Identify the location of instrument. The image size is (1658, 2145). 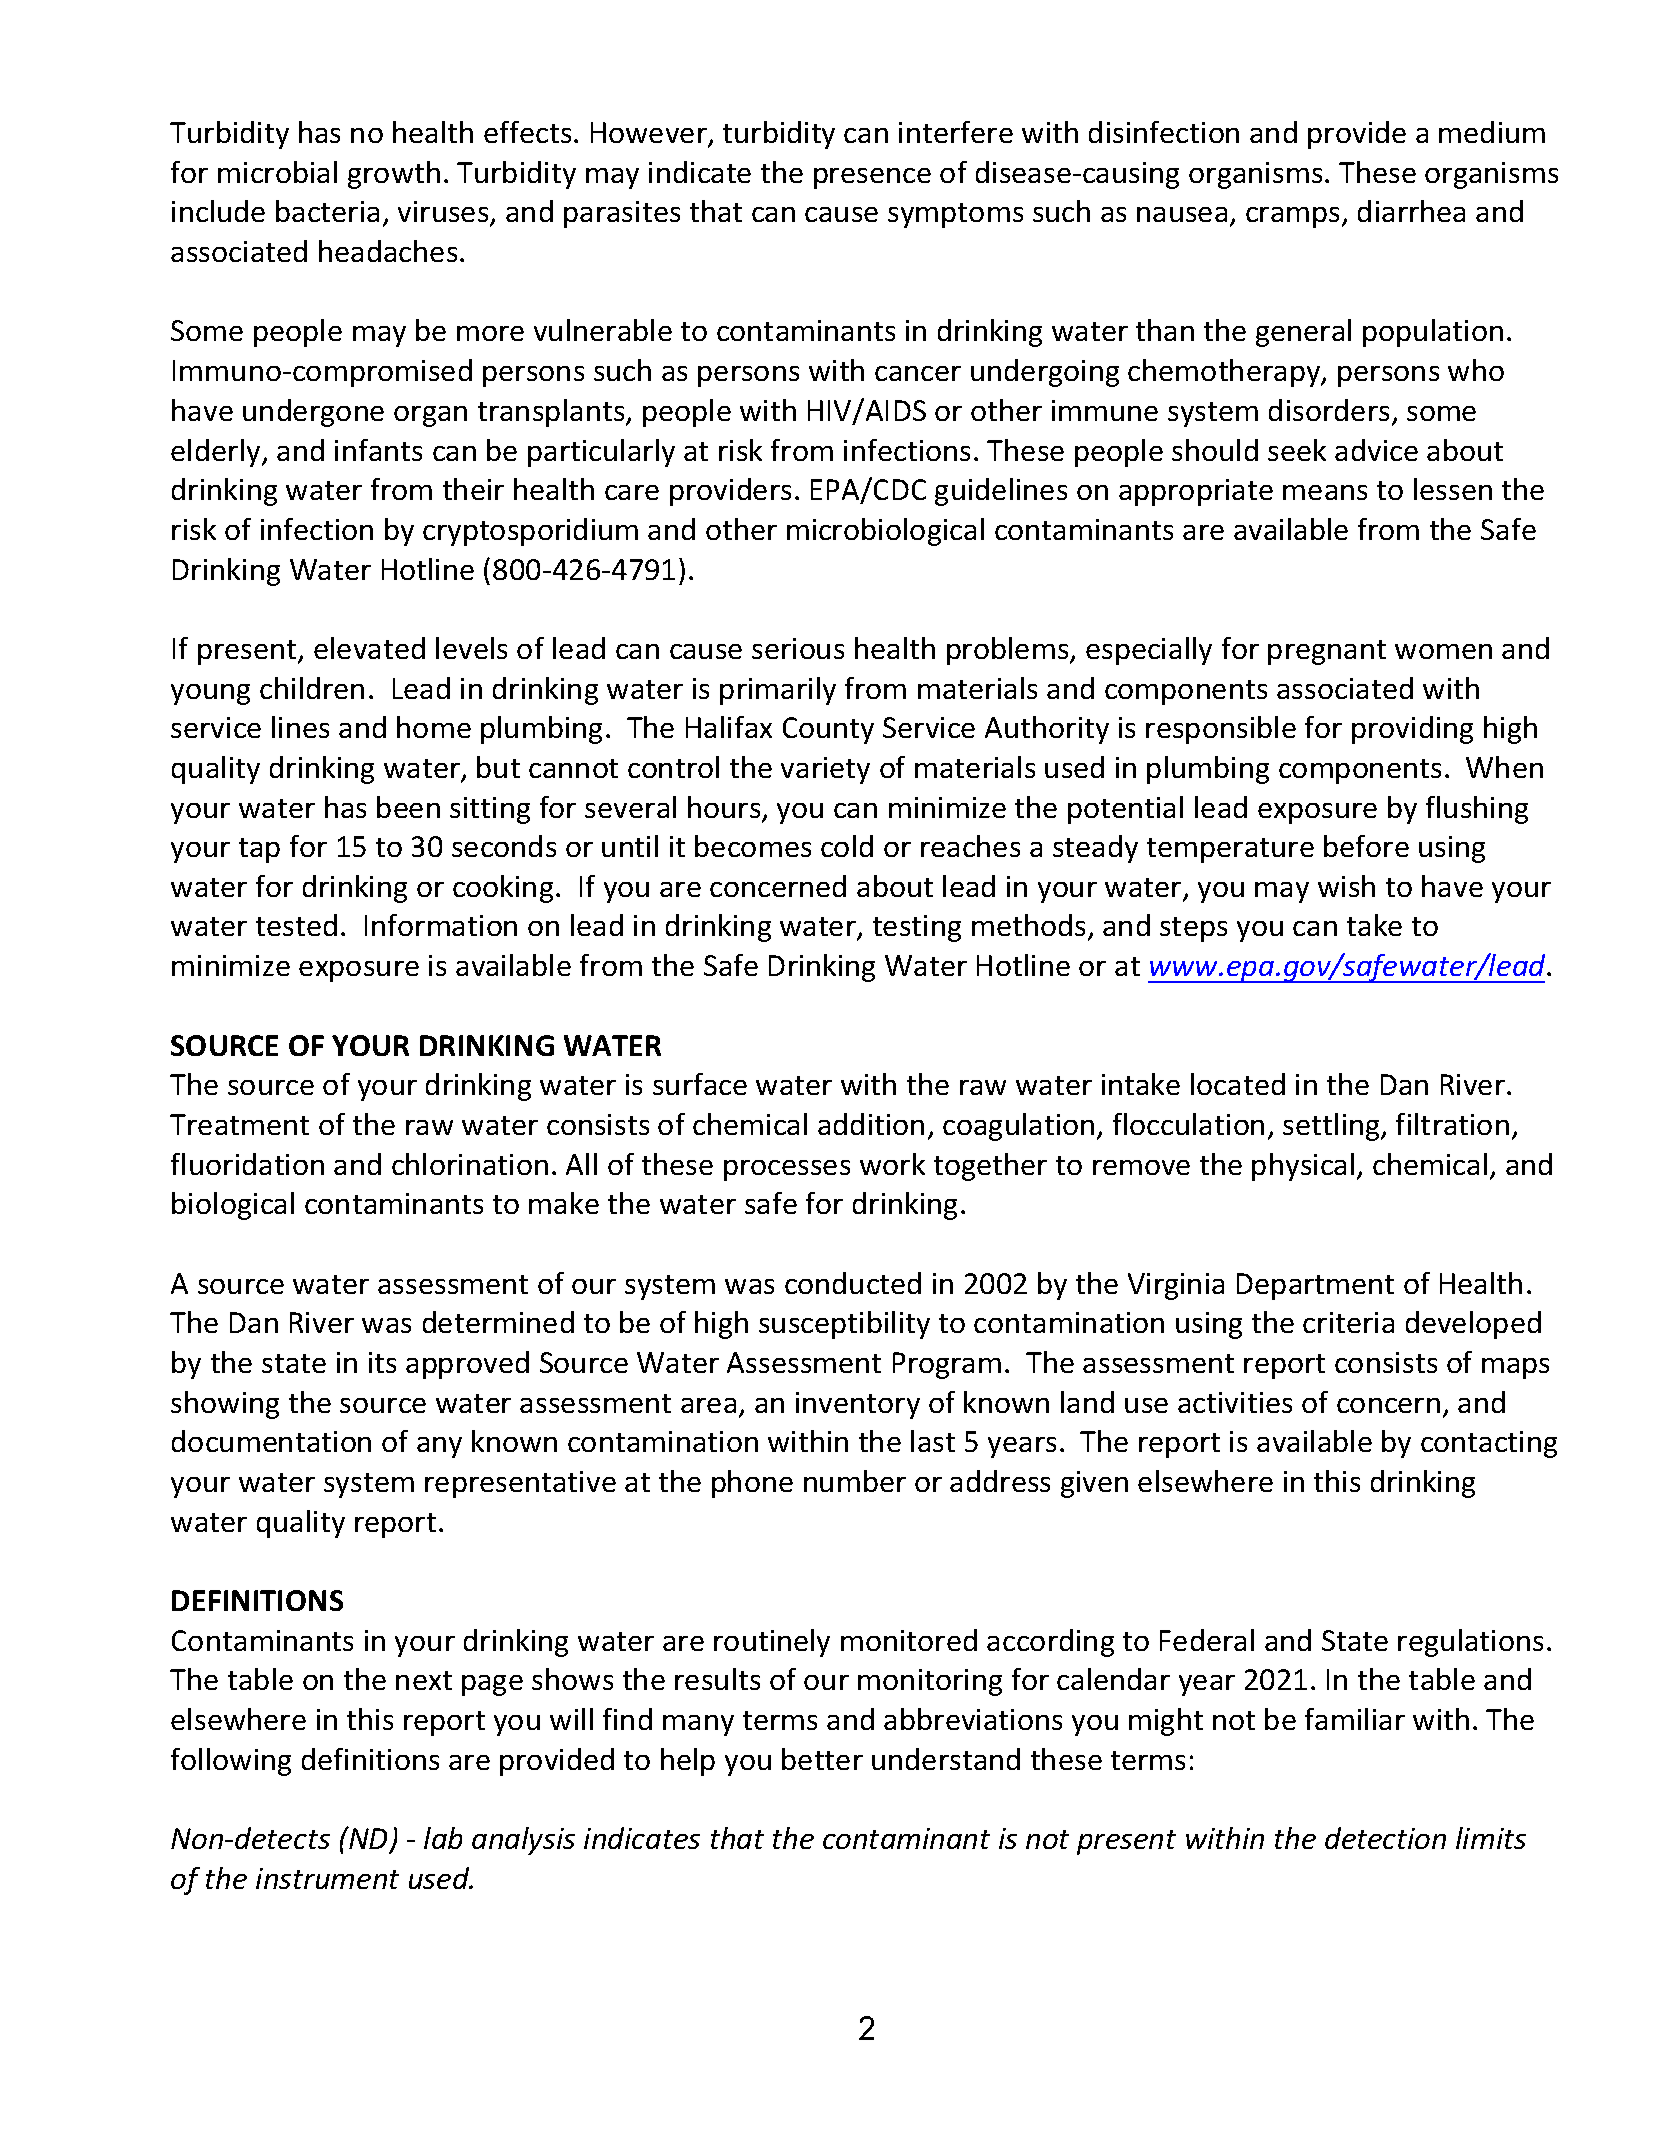
(327, 1878).
